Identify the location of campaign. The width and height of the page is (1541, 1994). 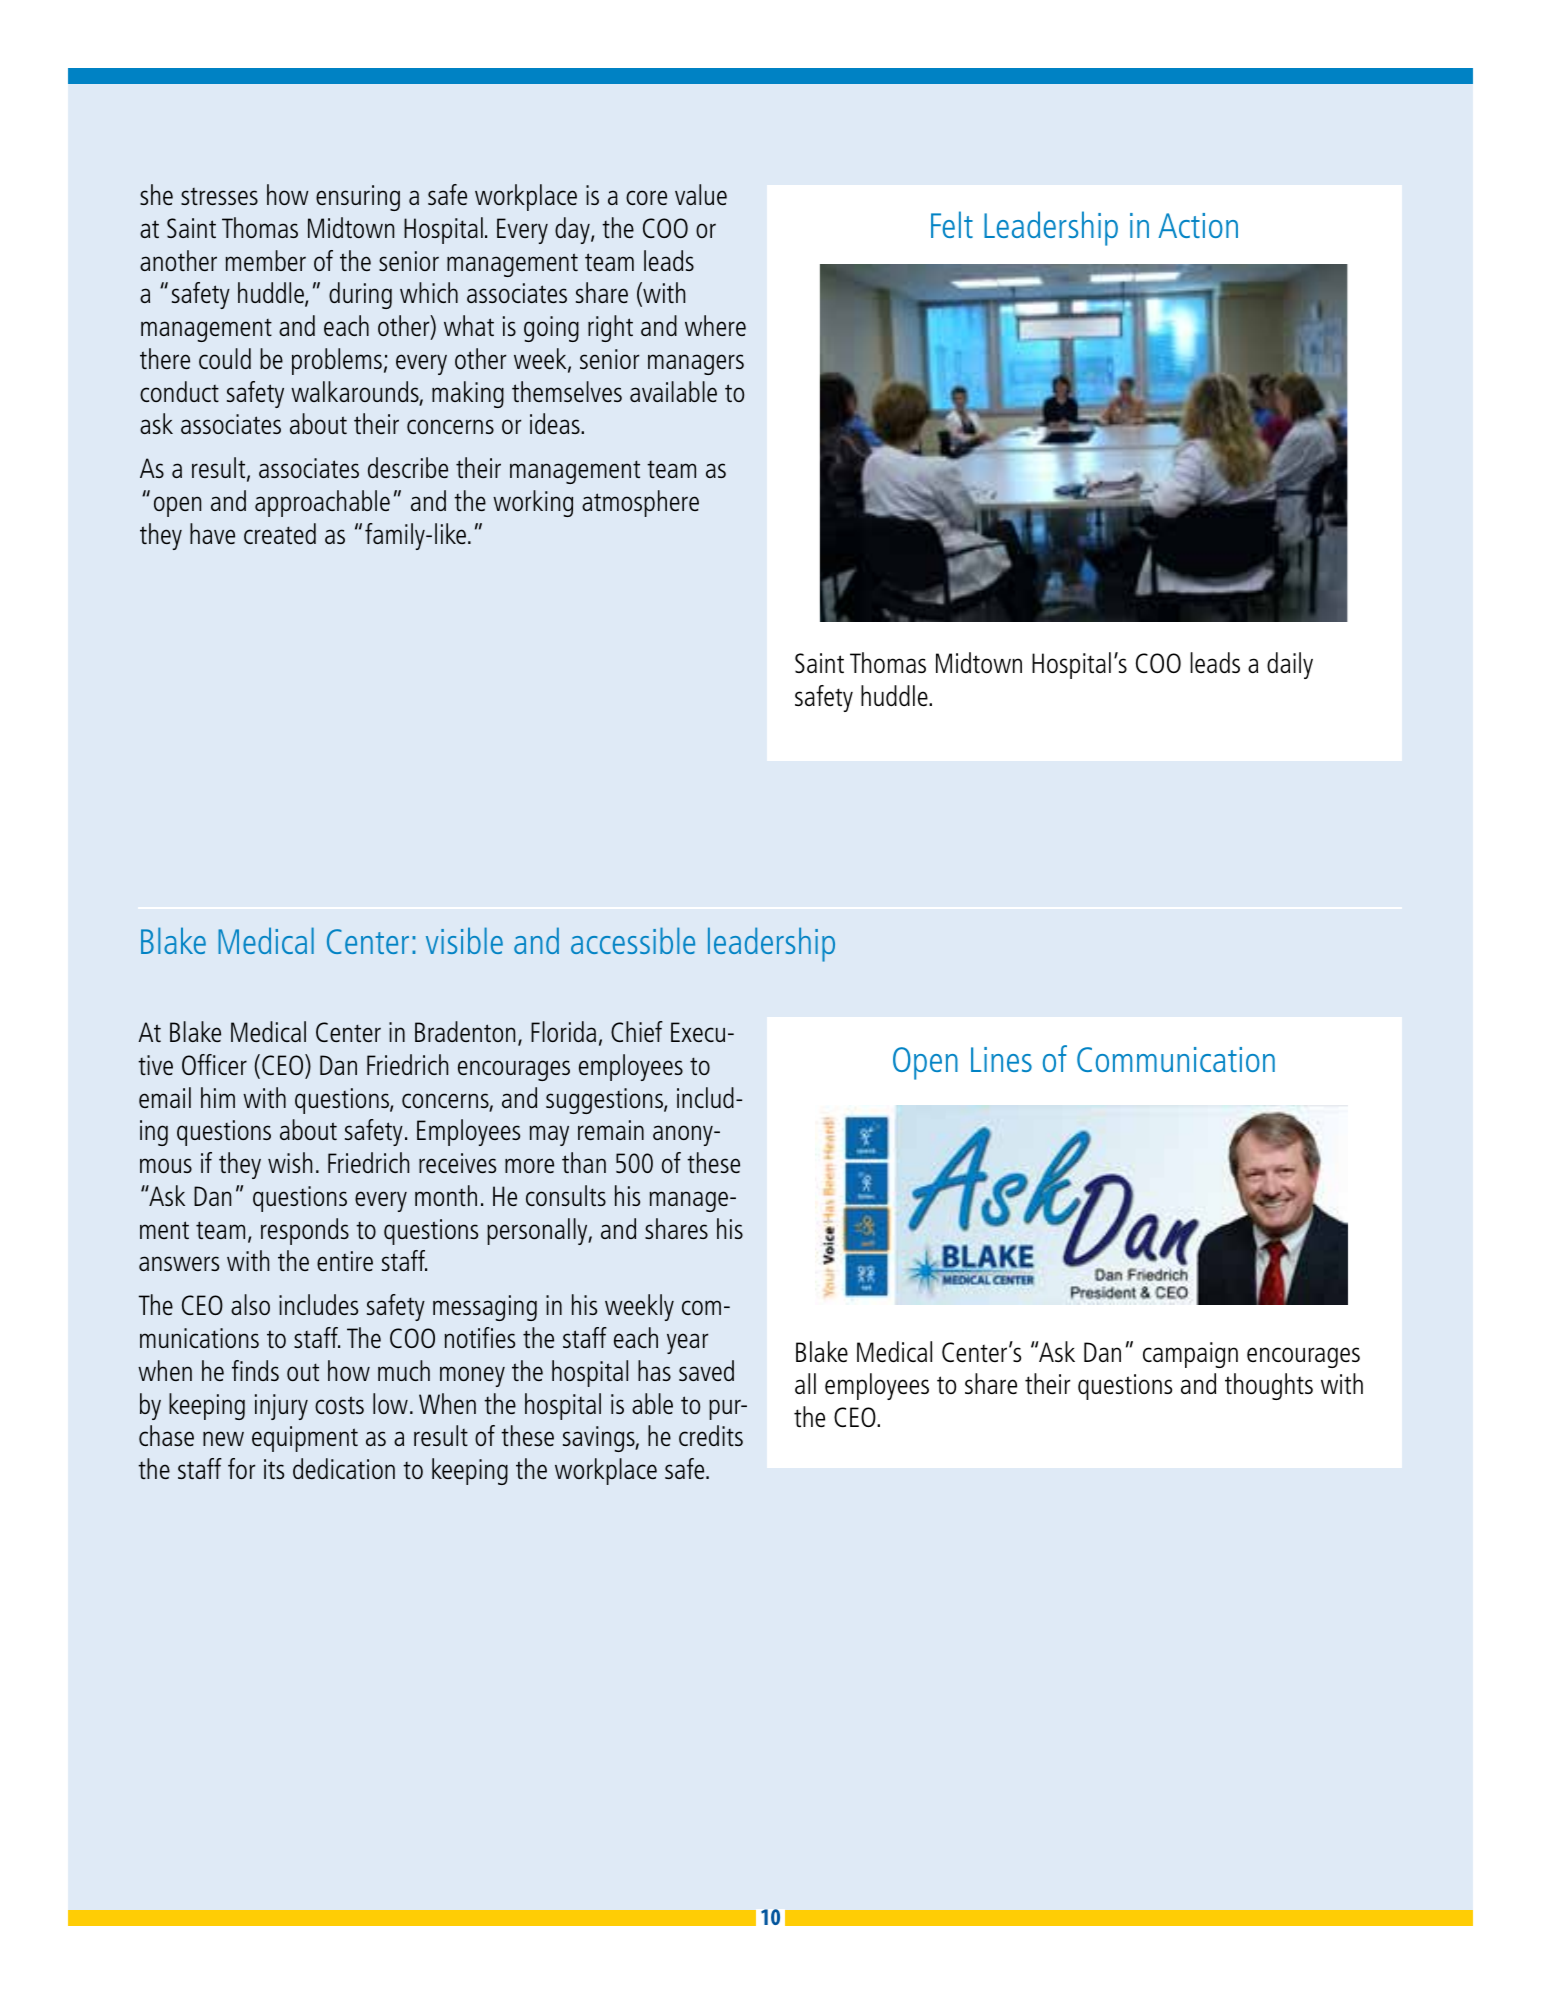
(1190, 1355).
